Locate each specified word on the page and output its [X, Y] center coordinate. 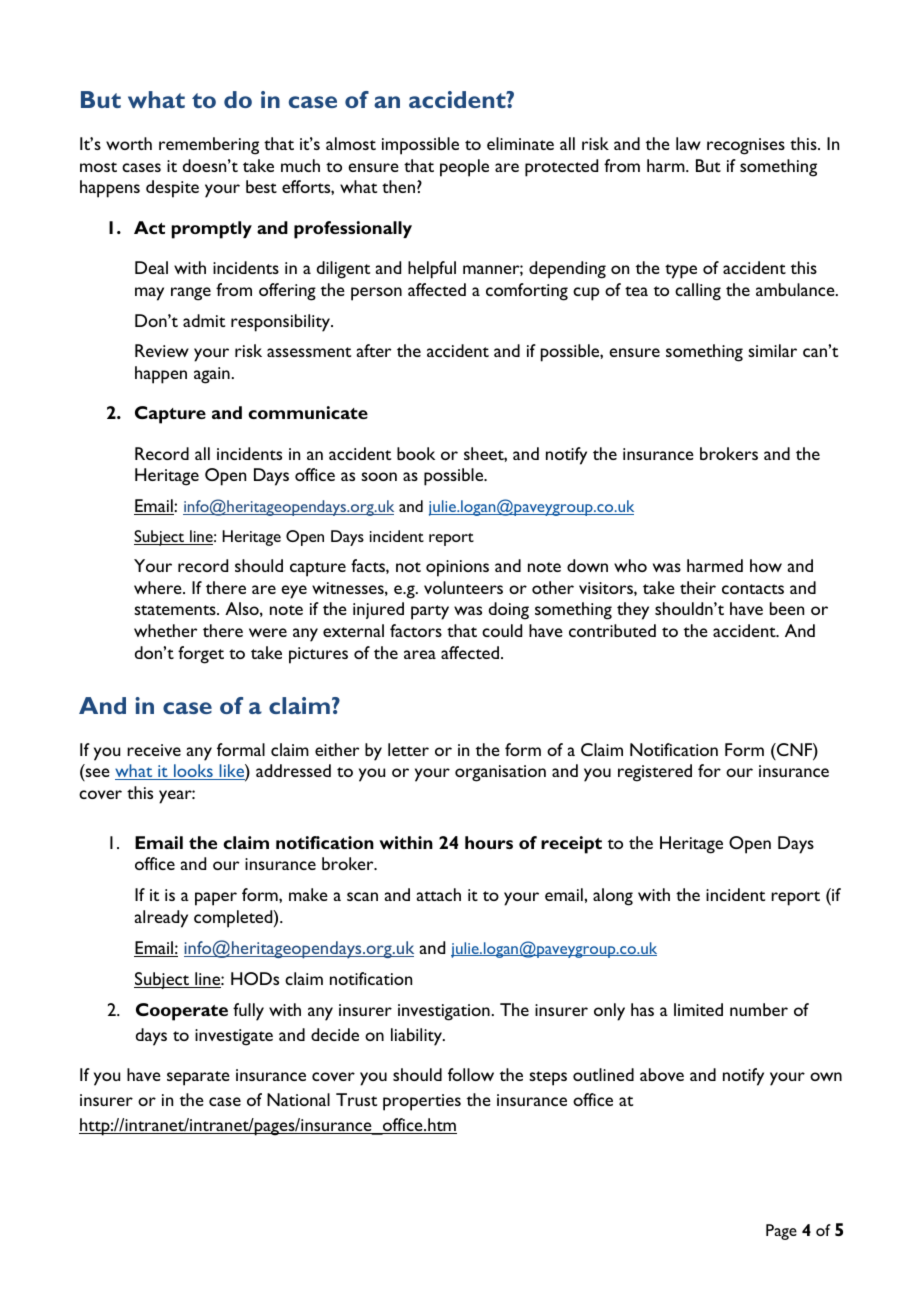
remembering [209, 146]
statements [176, 610]
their [698, 587]
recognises [746, 146]
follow [471, 1074]
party [430, 612]
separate [198, 1078]
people [464, 168]
